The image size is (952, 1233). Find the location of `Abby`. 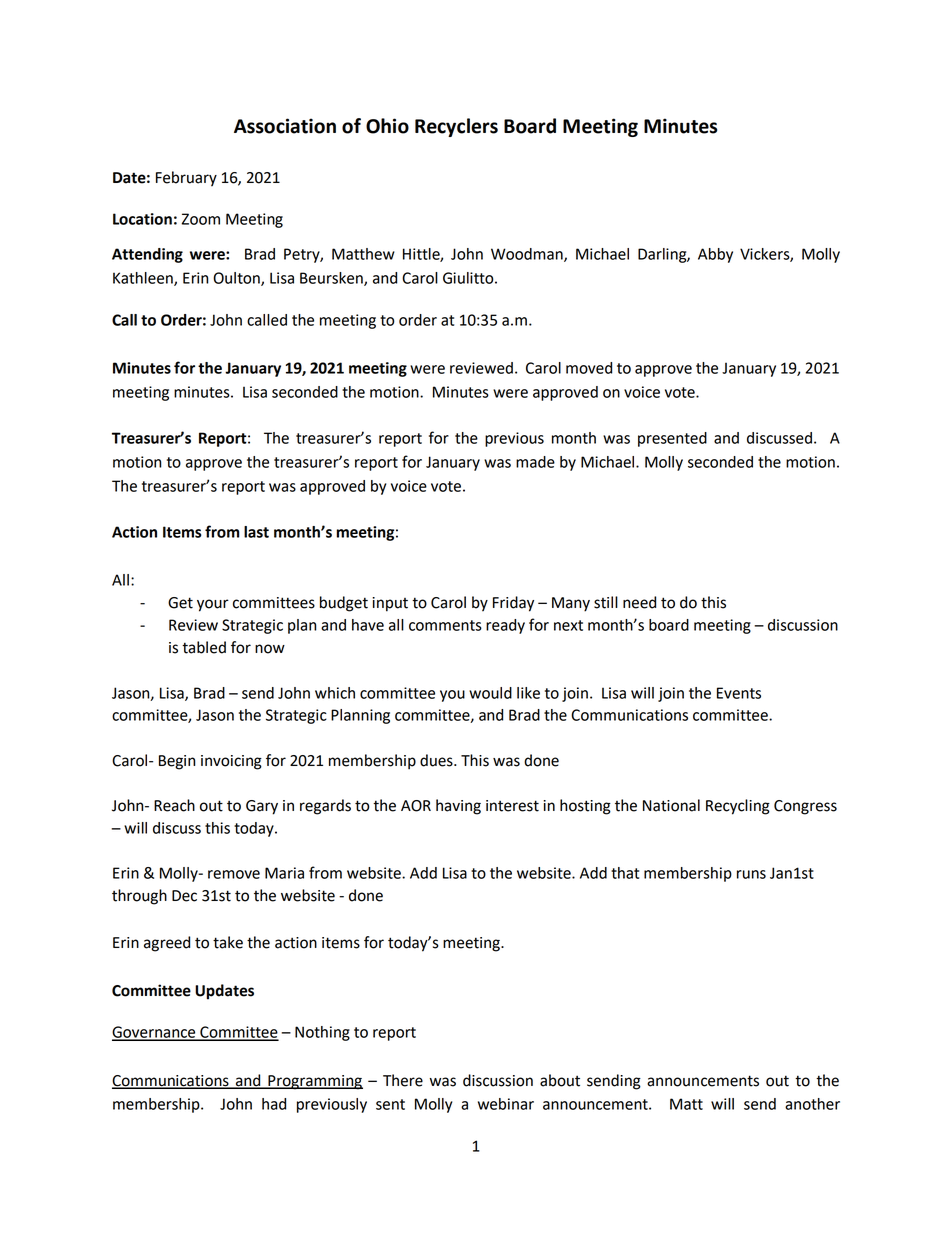

Abby is located at coordinates (715, 255).
